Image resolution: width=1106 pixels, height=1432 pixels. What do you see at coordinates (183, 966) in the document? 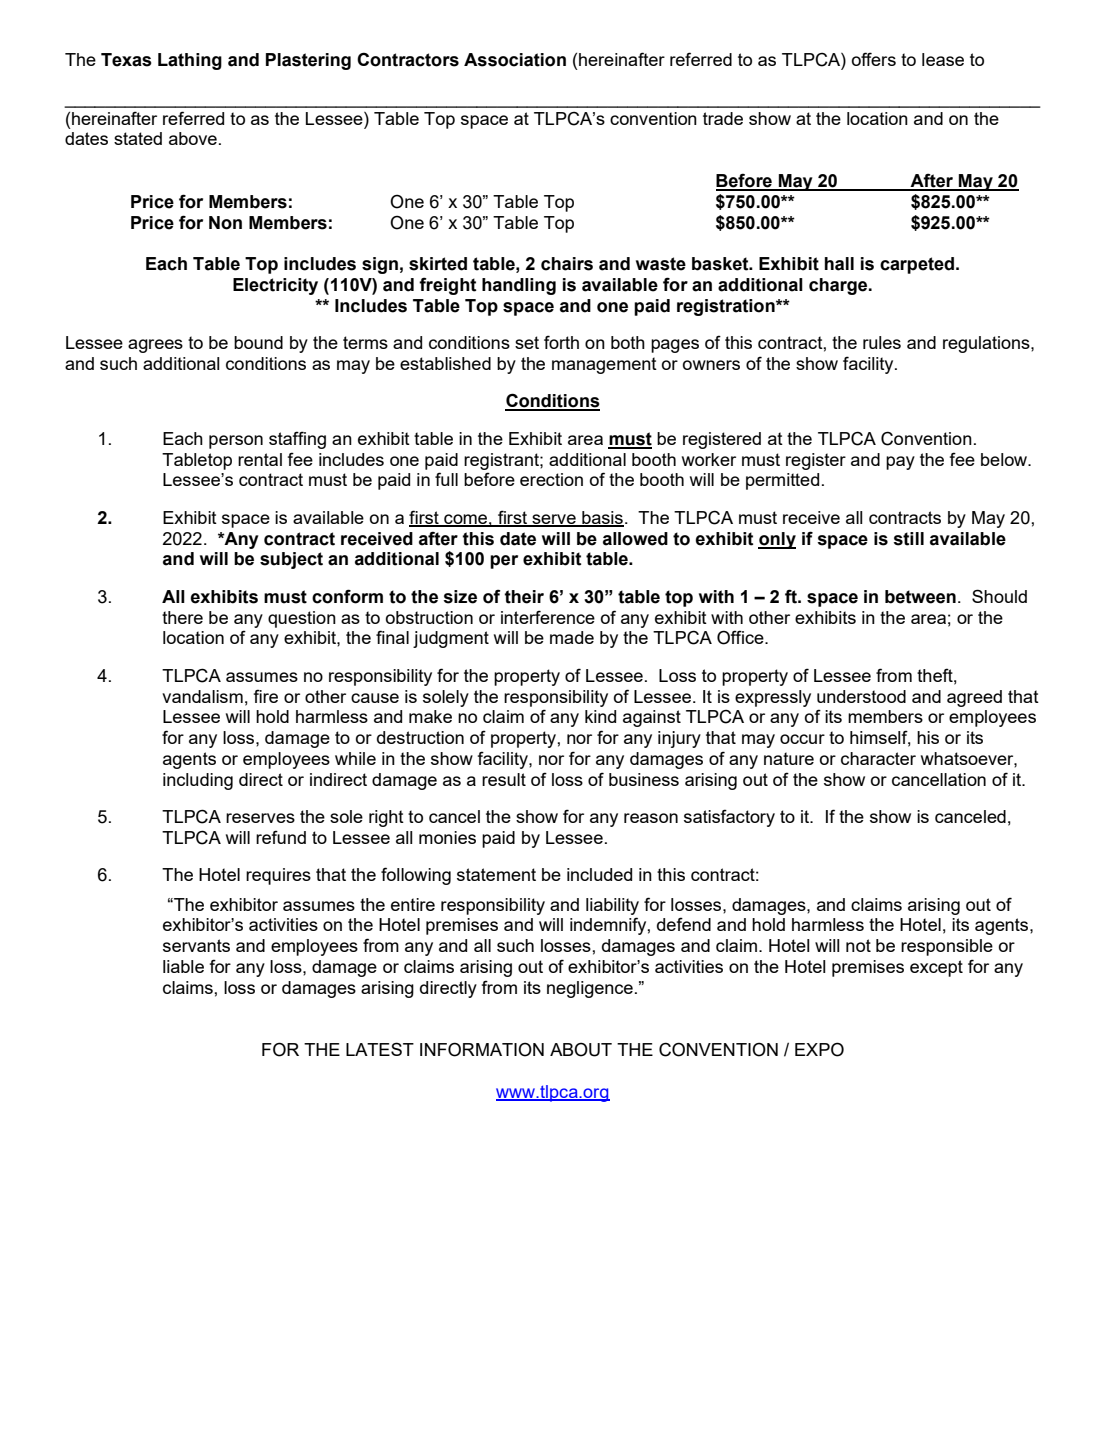
I see `liable` at bounding box center [183, 966].
